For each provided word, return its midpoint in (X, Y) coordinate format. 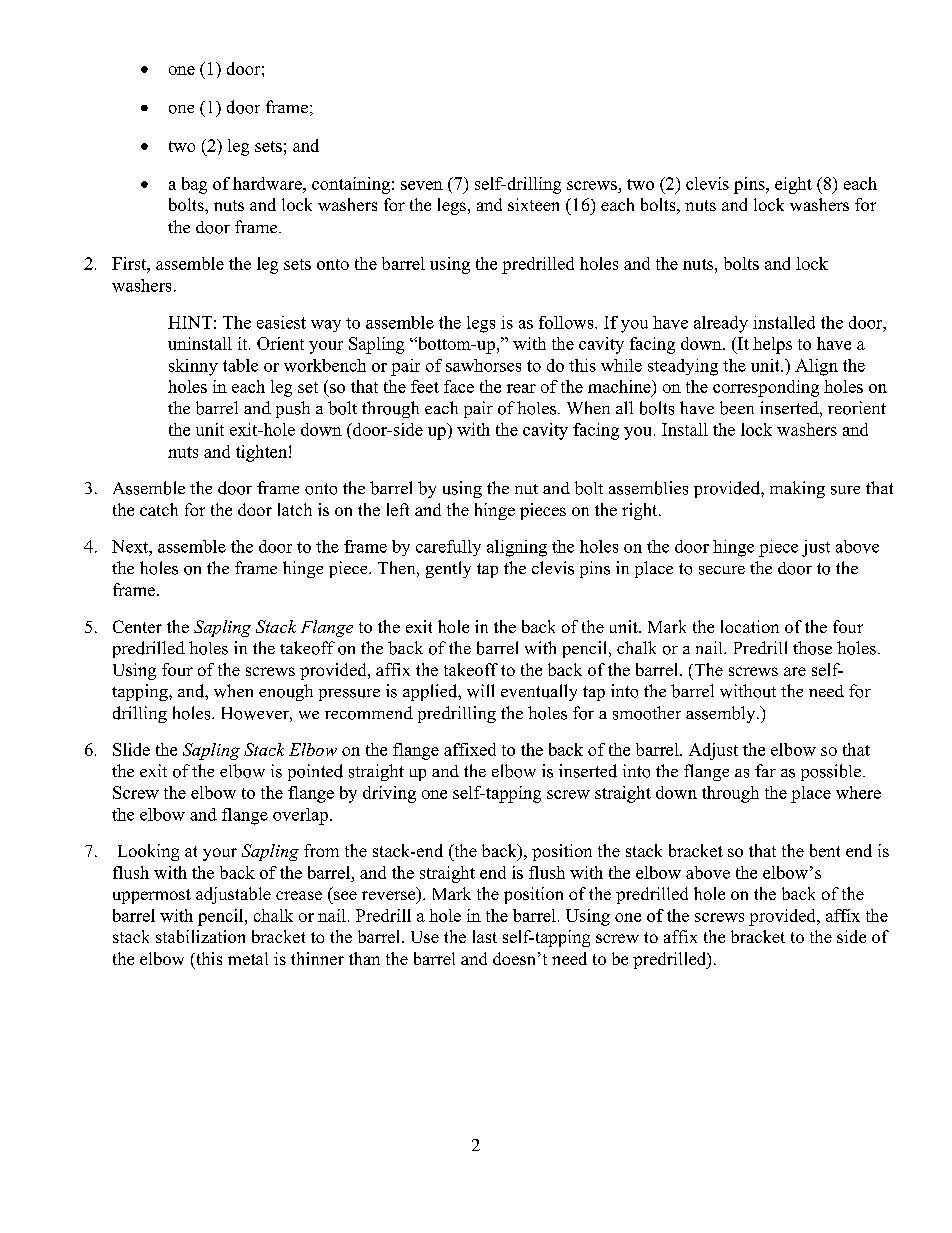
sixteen (533, 204)
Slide (131, 749)
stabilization (200, 936)
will (480, 691)
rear (521, 388)
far (765, 770)
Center (137, 626)
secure (722, 570)
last (485, 936)
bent (825, 850)
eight (793, 185)
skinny (193, 367)
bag (194, 185)
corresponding (766, 388)
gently (448, 569)
